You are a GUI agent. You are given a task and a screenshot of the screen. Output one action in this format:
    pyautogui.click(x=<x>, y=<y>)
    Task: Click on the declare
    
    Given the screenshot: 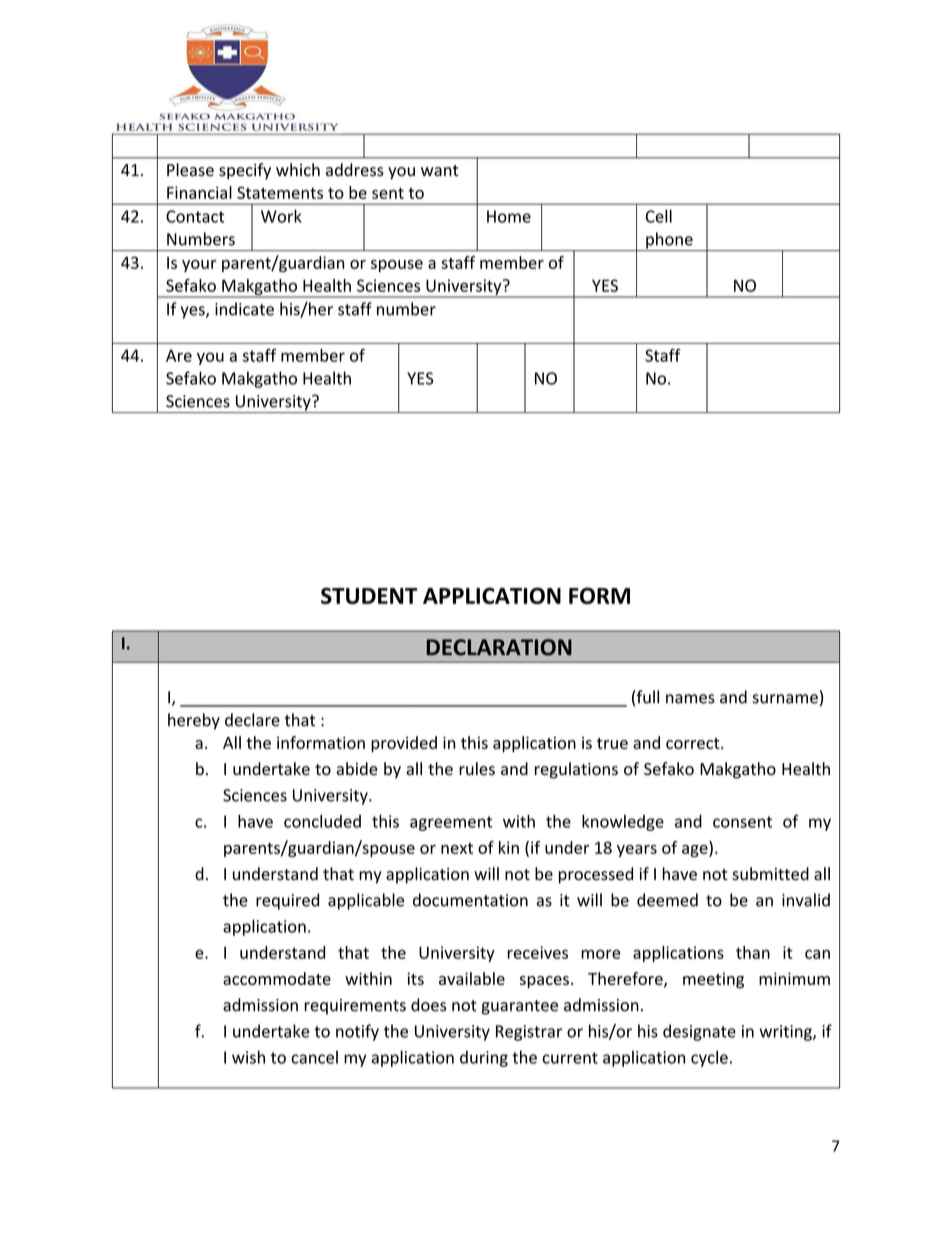 What is the action you would take?
    pyautogui.click(x=252, y=720)
